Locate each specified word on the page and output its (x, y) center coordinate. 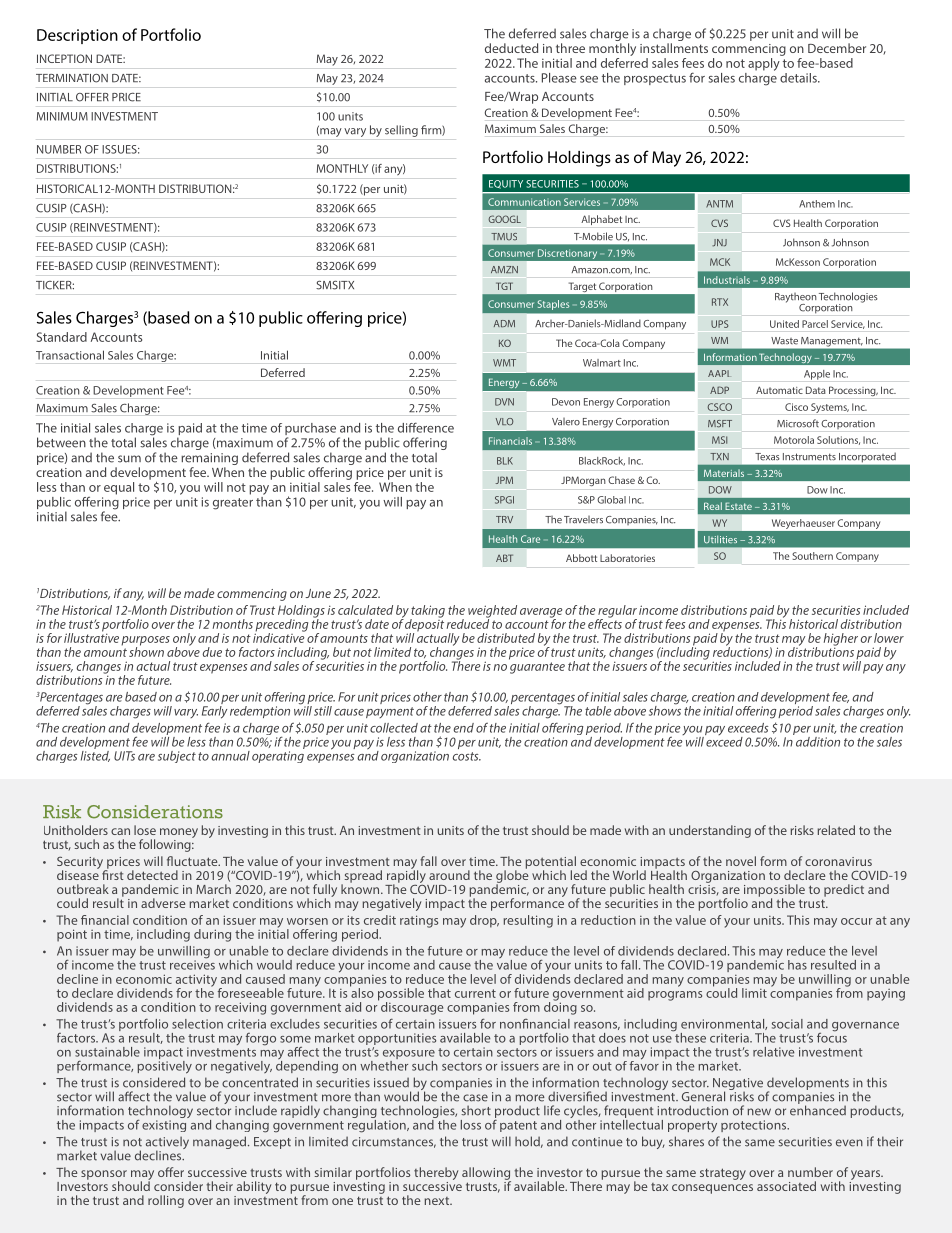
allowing (486, 1174)
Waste (784, 341)
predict (844, 890)
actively (167, 1144)
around (449, 875)
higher (841, 640)
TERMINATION (72, 78)
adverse (163, 903)
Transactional (70, 355)
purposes (145, 642)
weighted (492, 612)
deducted (511, 48)
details (799, 78)
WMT (504, 363)
